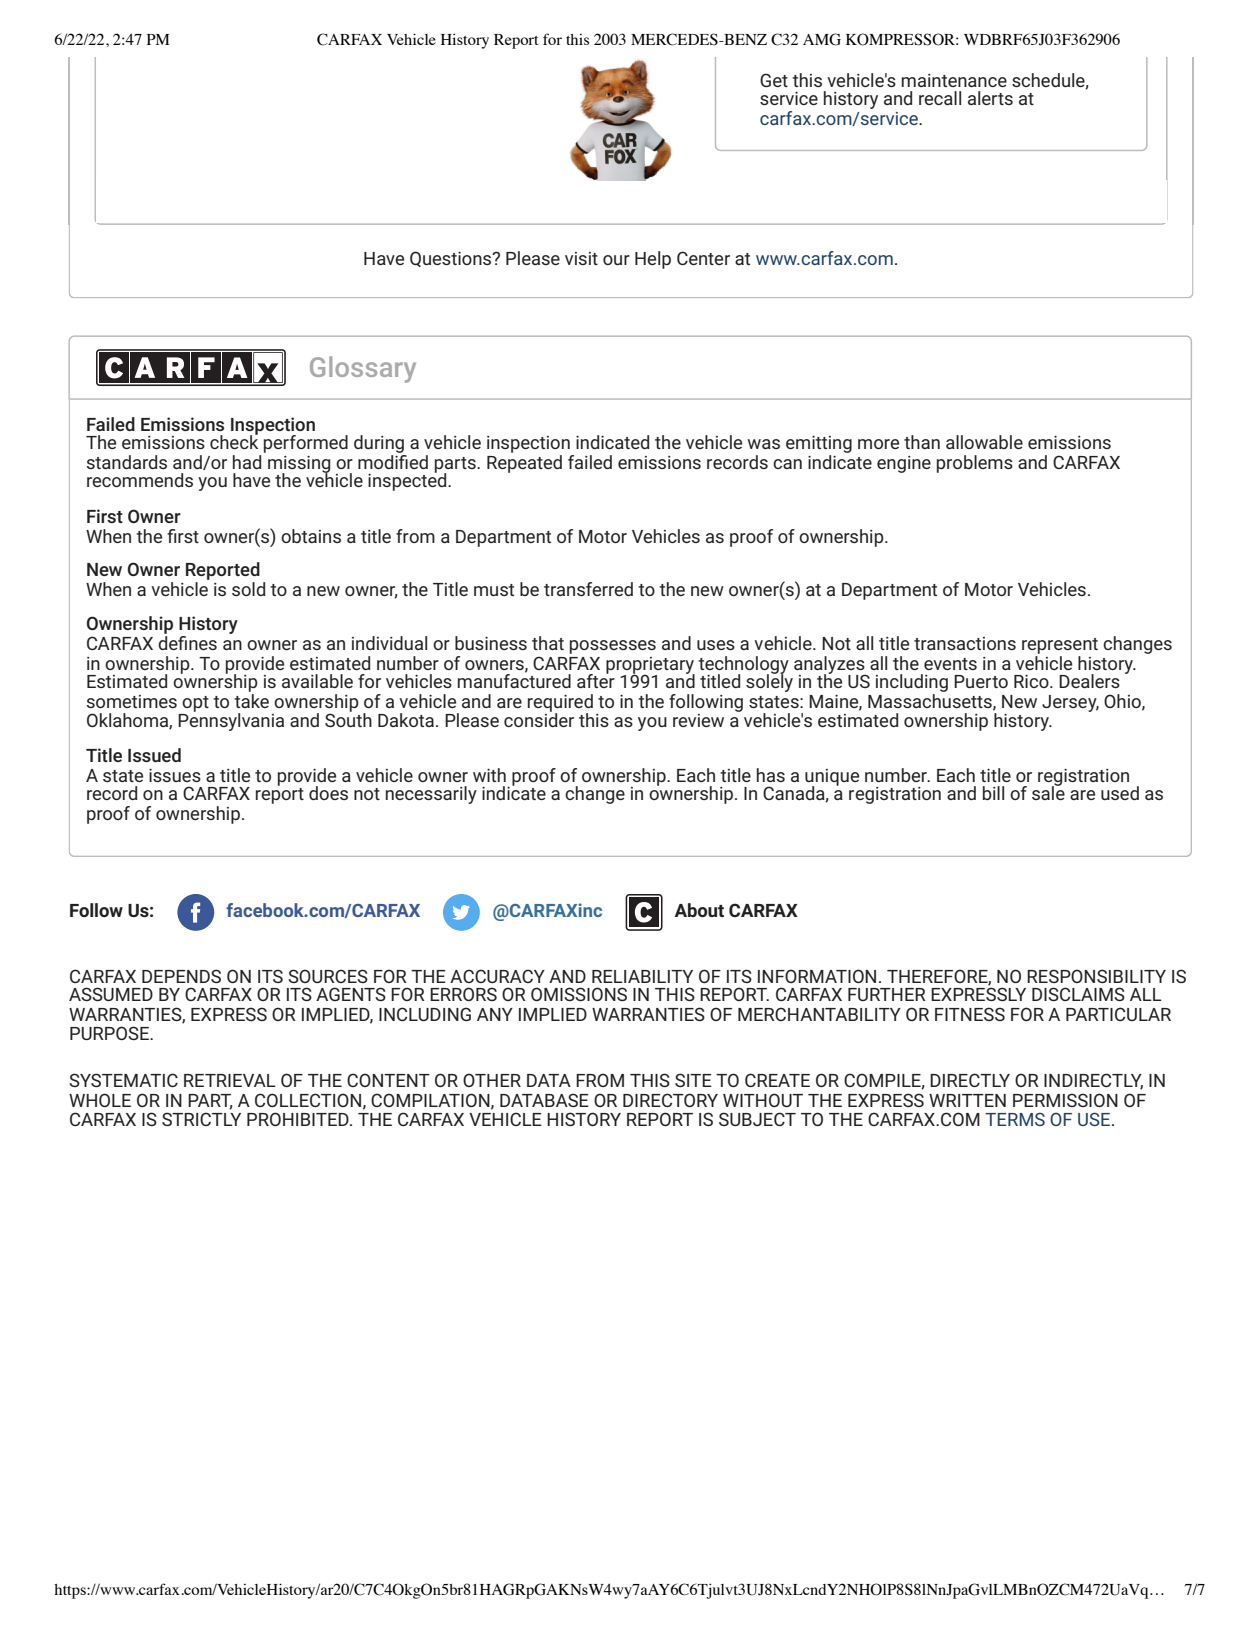  I want to click on RETRIEVAL, so click(230, 1080).
